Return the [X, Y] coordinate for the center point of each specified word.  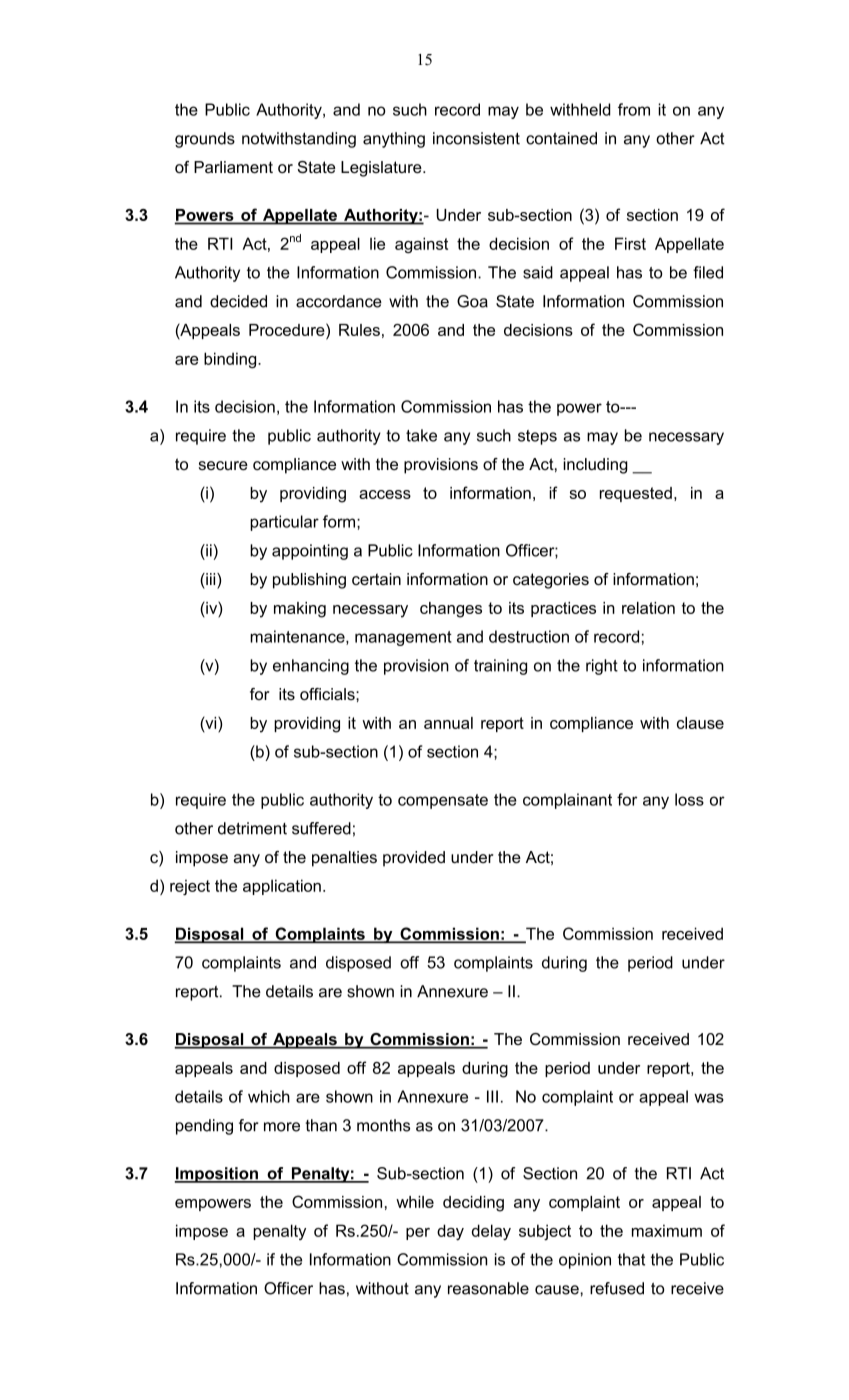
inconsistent [476, 138]
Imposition [217, 1175]
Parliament [233, 167]
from [634, 109]
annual [448, 723]
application [282, 887]
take [421, 435]
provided [414, 859]
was [709, 1098]
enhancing [311, 667]
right [602, 667]
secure [223, 465]
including [595, 466]
